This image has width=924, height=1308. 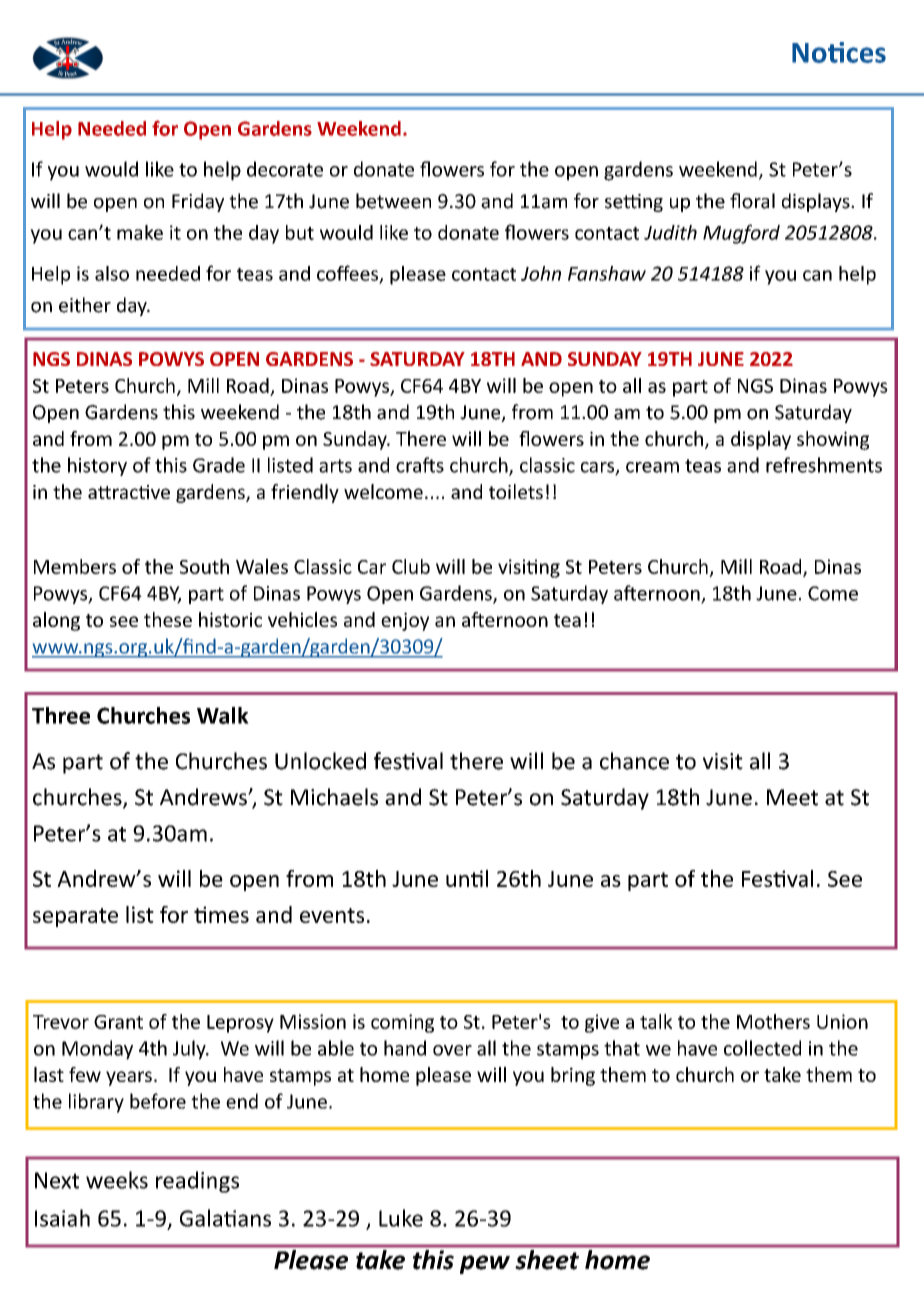 What do you see at coordinates (467, 878) in the image?
I see `until` at bounding box center [467, 878].
